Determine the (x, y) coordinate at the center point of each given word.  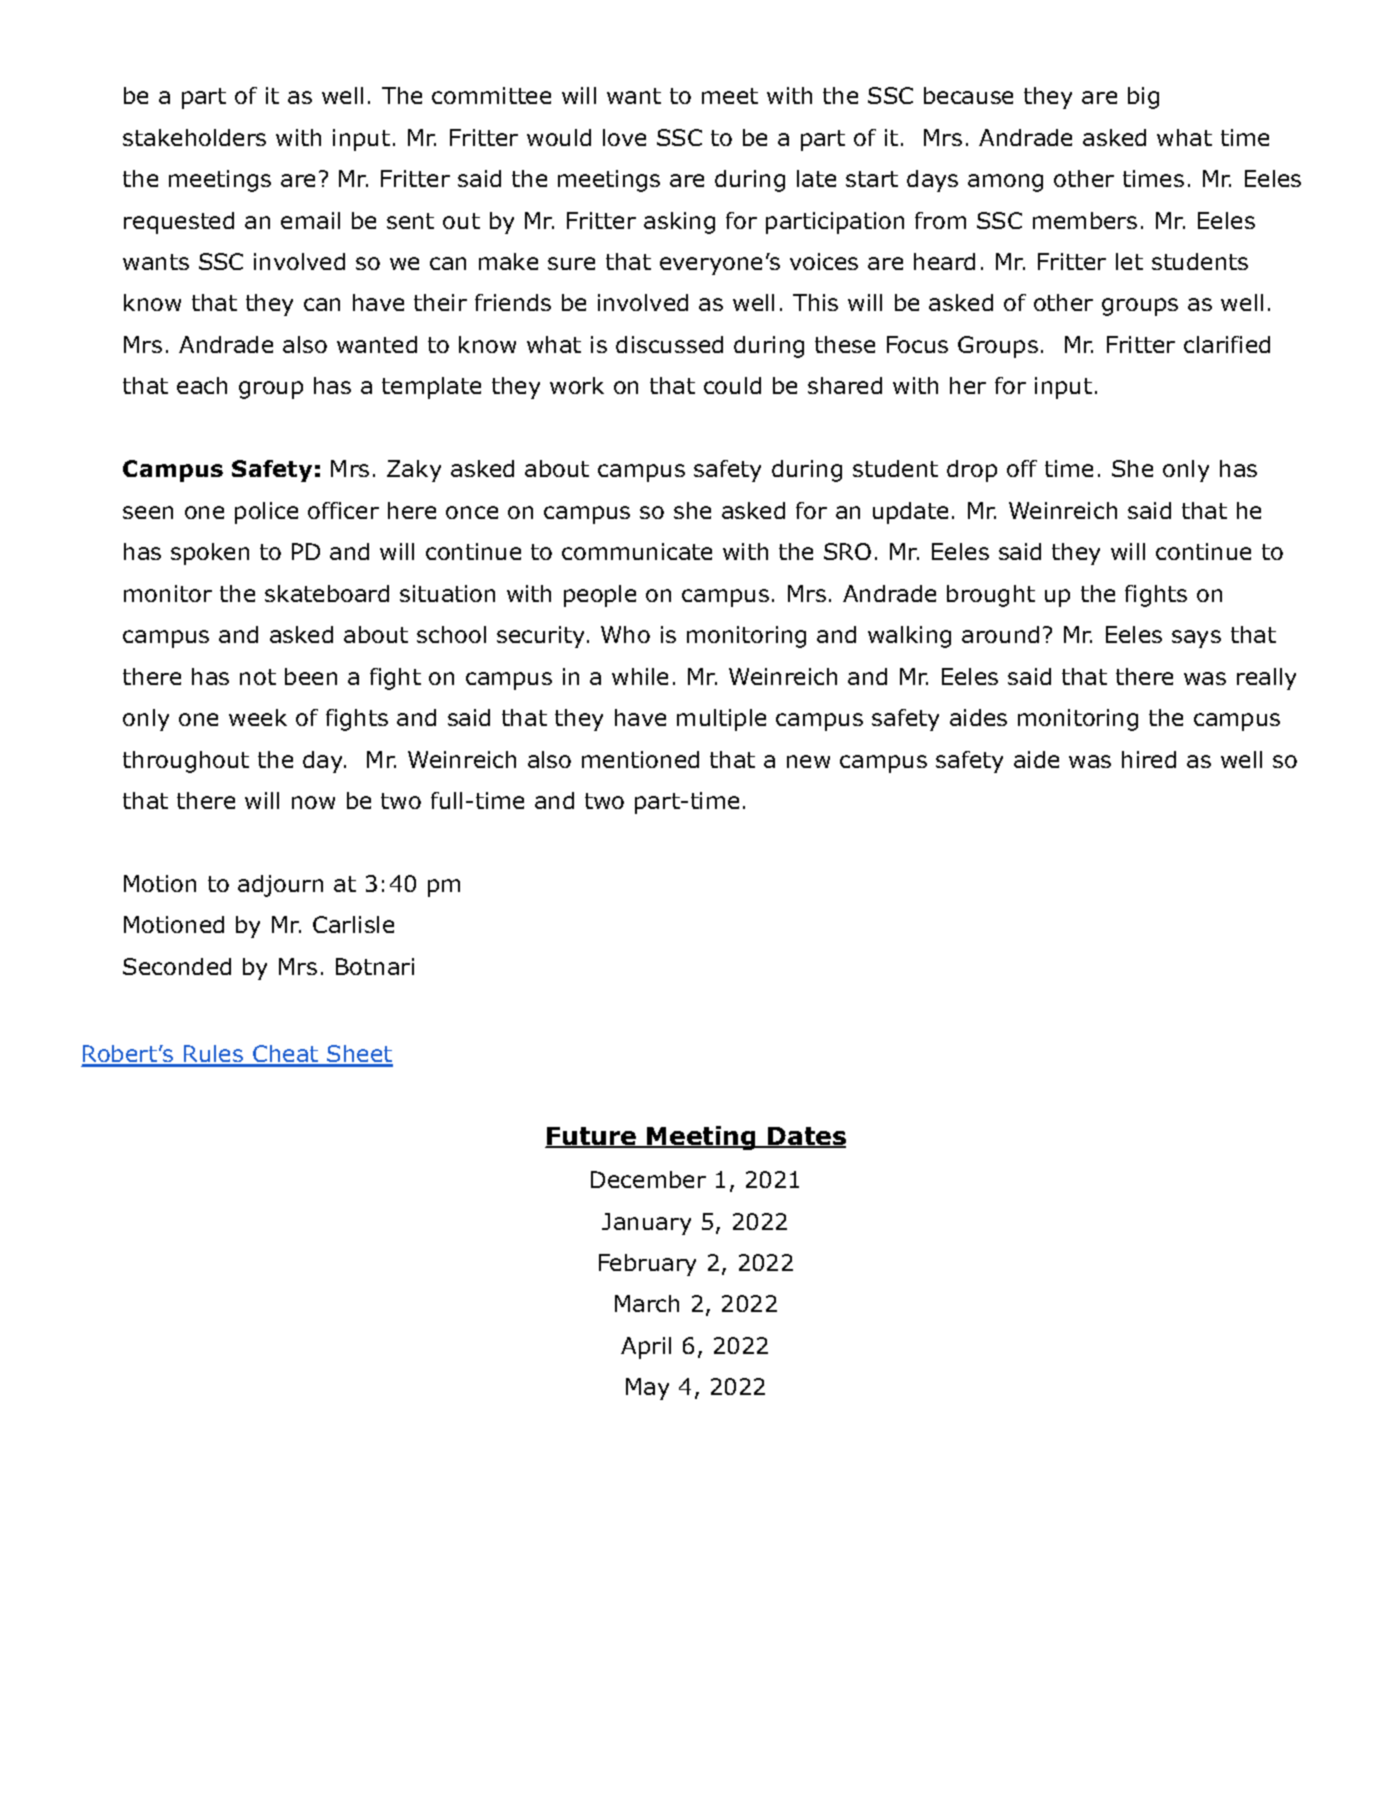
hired (1149, 759)
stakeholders (194, 137)
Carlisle (353, 924)
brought (991, 596)
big (1143, 98)
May (647, 1389)
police (266, 513)
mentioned (640, 759)
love (624, 137)
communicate (637, 551)
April (646, 1348)
